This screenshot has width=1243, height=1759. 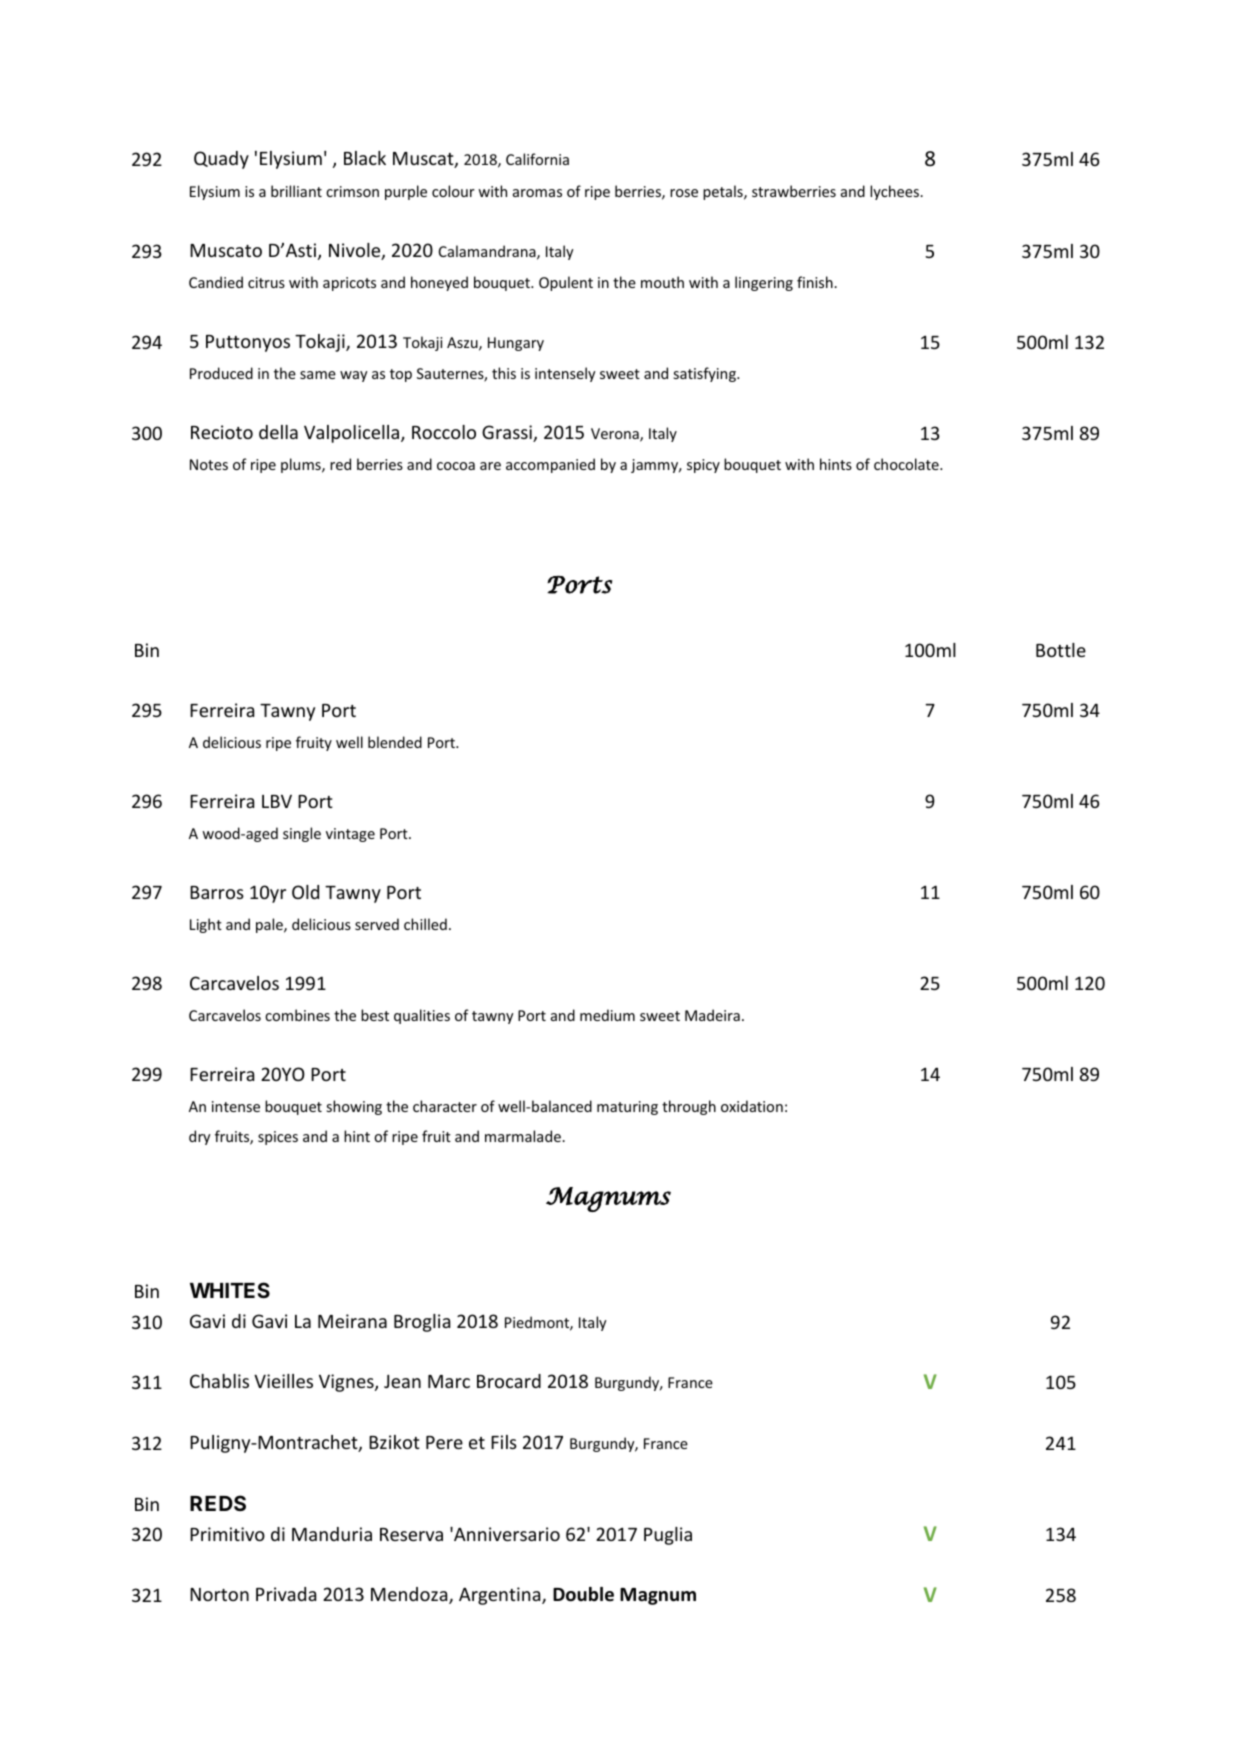 What do you see at coordinates (684, 193) in the screenshot?
I see `rose` at bounding box center [684, 193].
